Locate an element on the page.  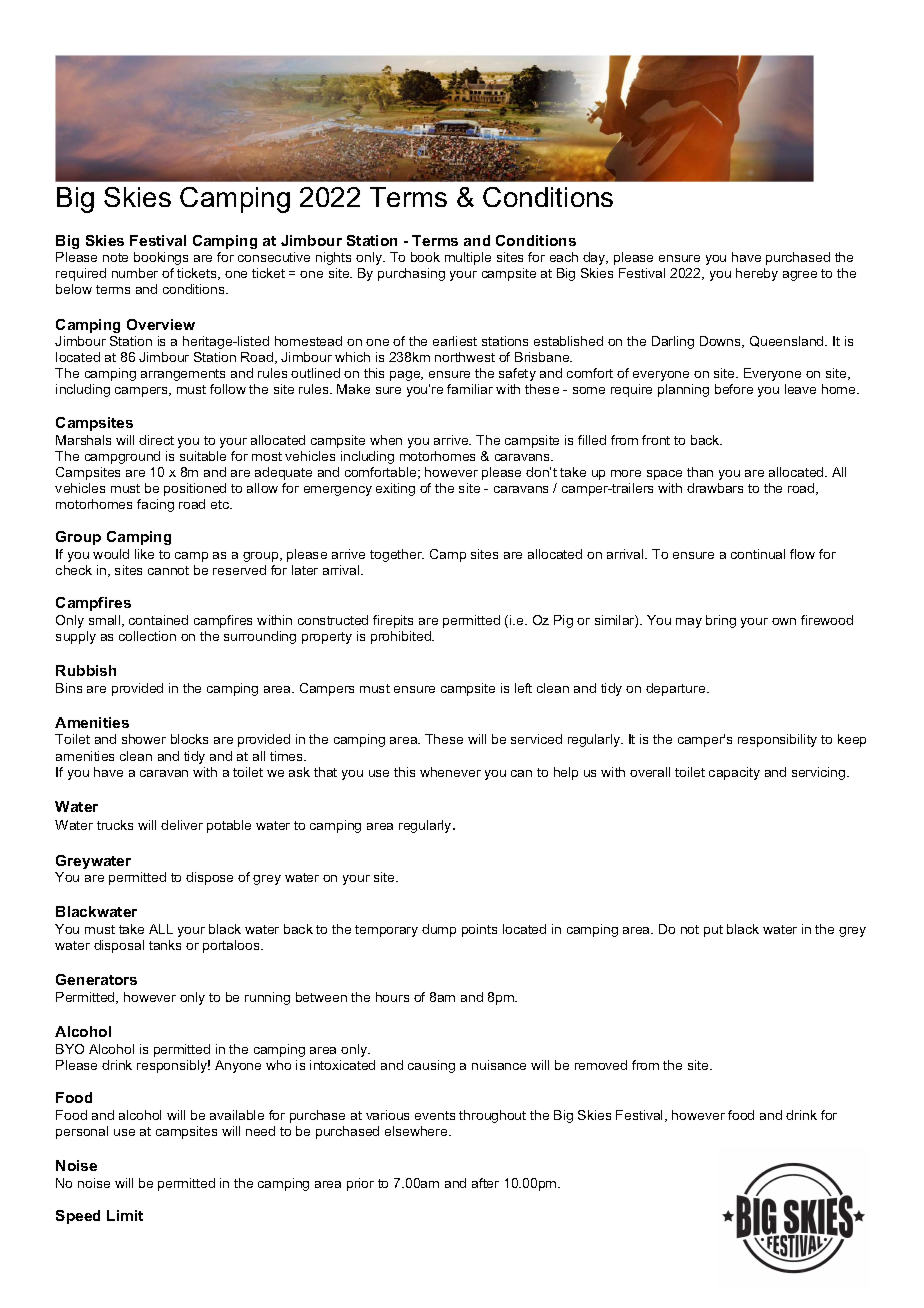
tanks is located at coordinates (165, 945).
